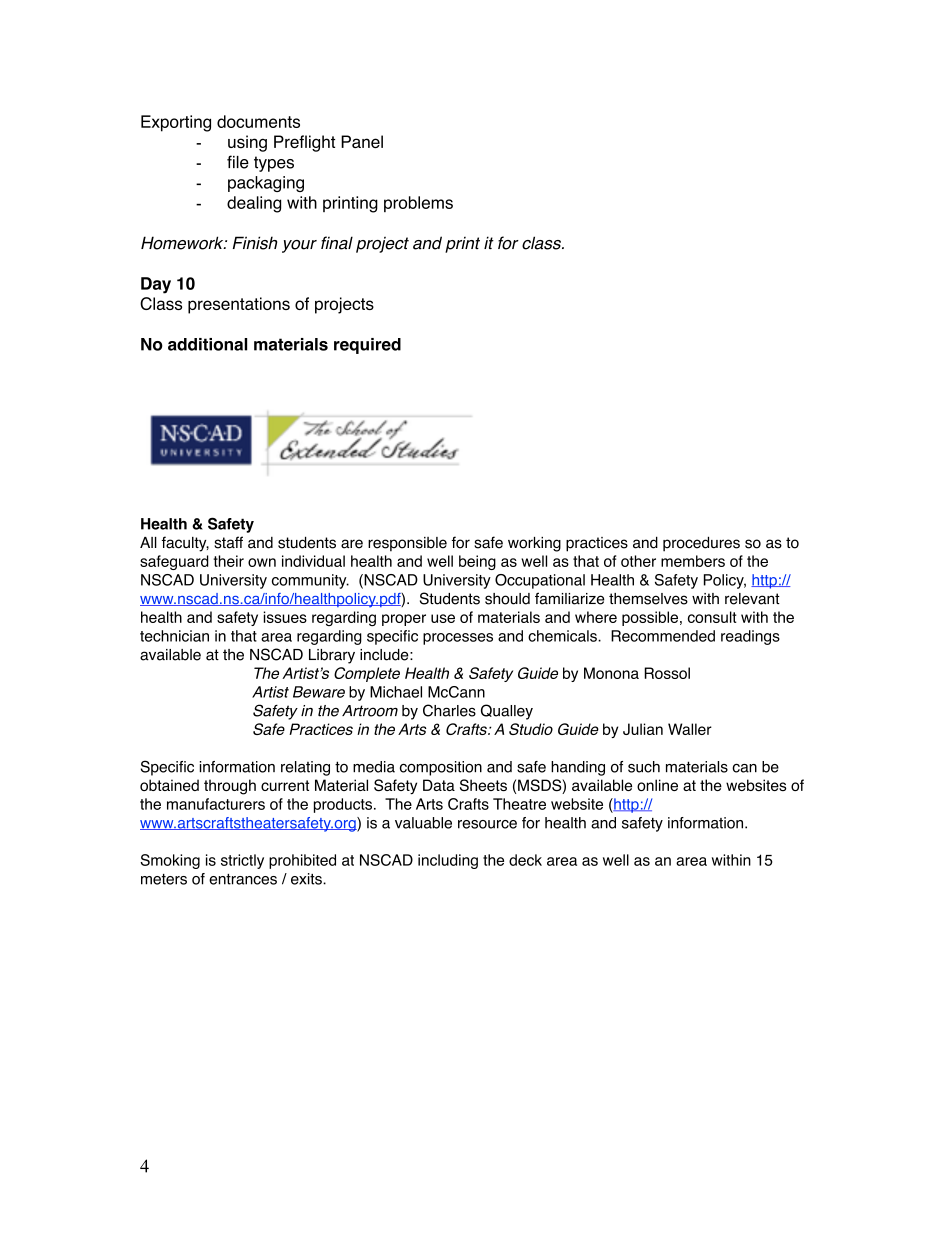  What do you see at coordinates (712, 617) in the image?
I see `consult` at bounding box center [712, 617].
